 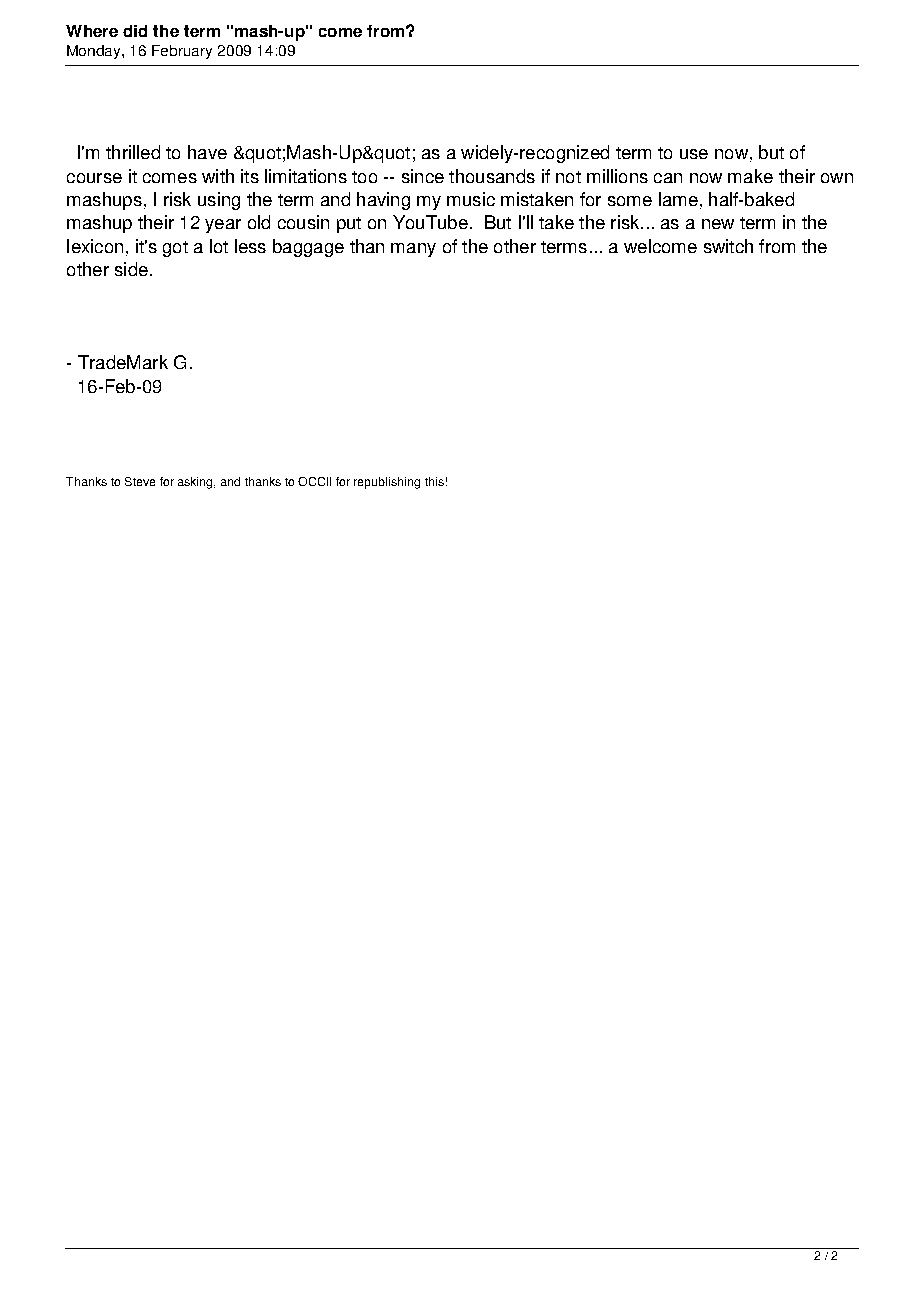 What do you see at coordinates (718, 224) in the screenshot?
I see `new` at bounding box center [718, 224].
